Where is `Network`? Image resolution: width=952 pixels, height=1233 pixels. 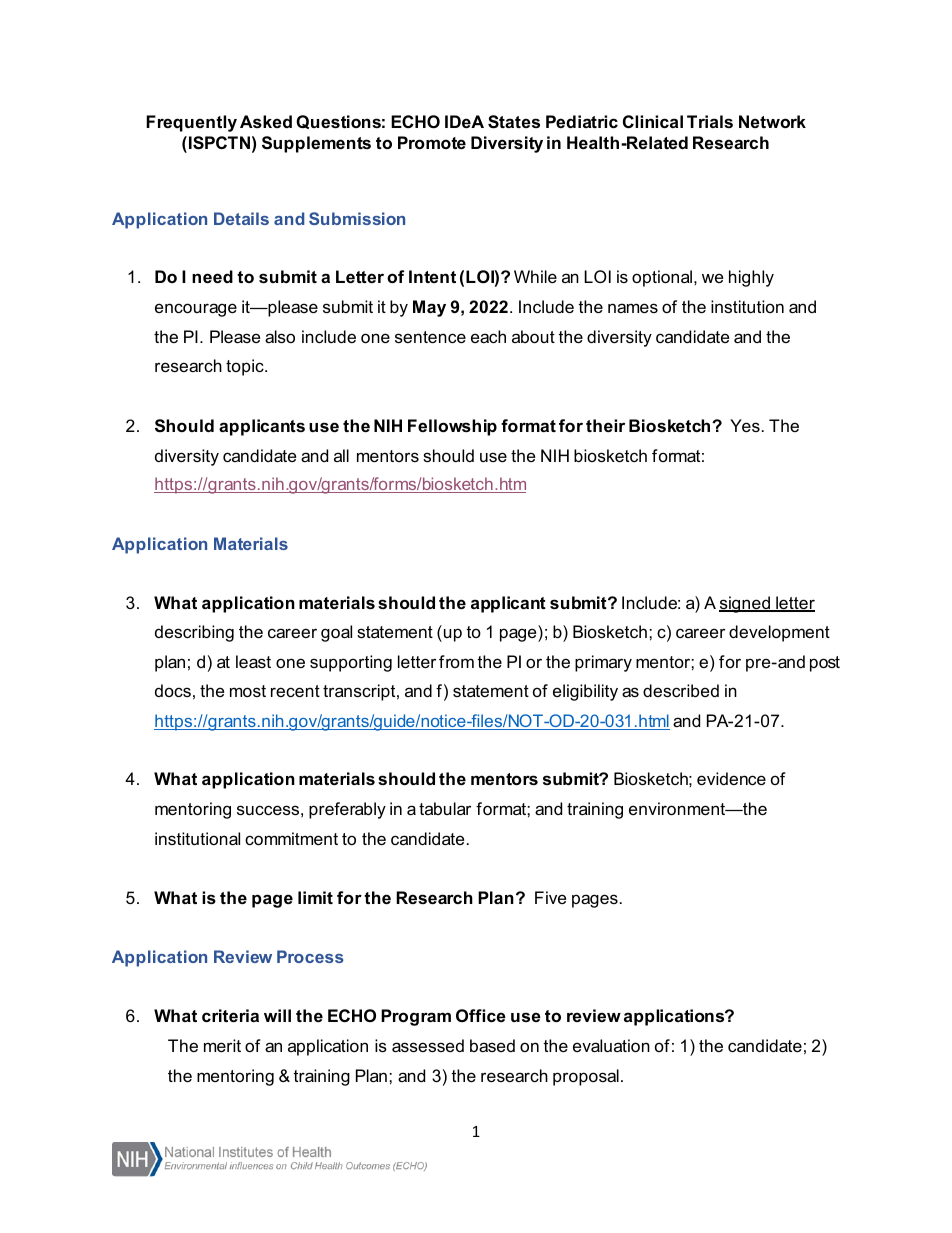 Network is located at coordinates (772, 121).
